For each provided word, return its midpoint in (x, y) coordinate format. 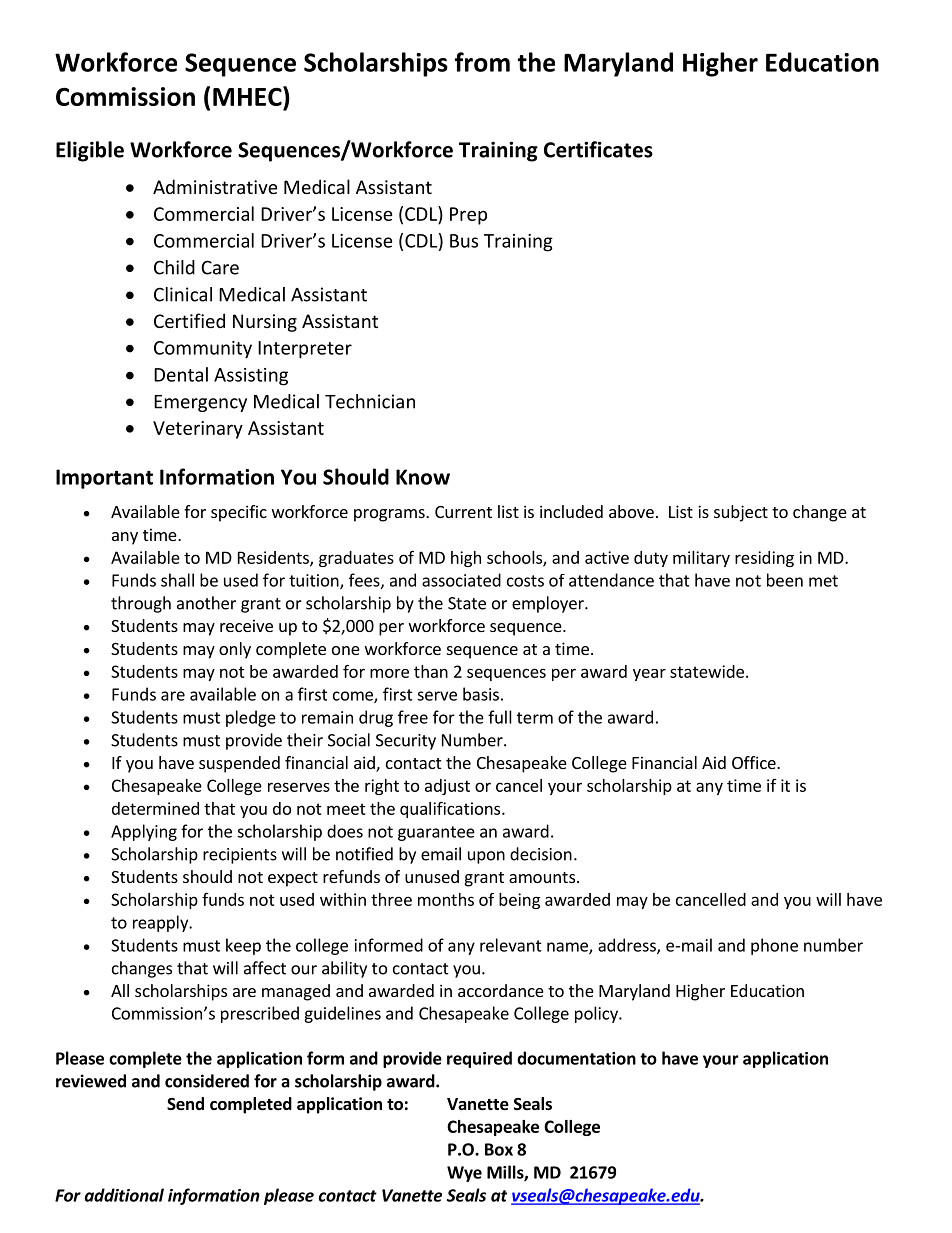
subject (741, 513)
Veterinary (198, 430)
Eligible (90, 151)
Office (755, 762)
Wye (464, 1174)
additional (124, 1195)
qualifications (451, 809)
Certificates (598, 149)
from (482, 62)
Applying (144, 832)
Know (423, 477)
